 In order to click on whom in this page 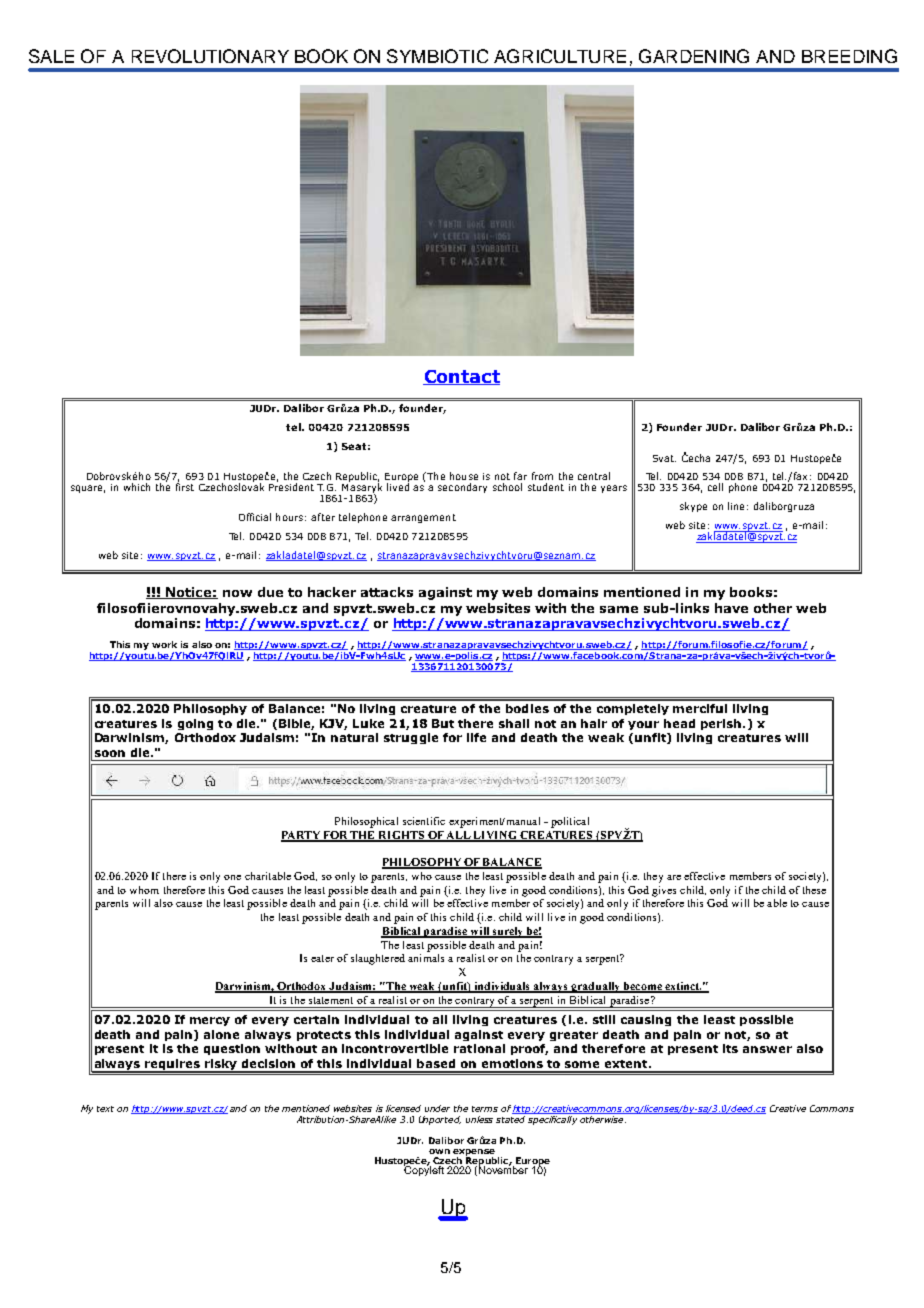, I will do `click(144, 890)`.
